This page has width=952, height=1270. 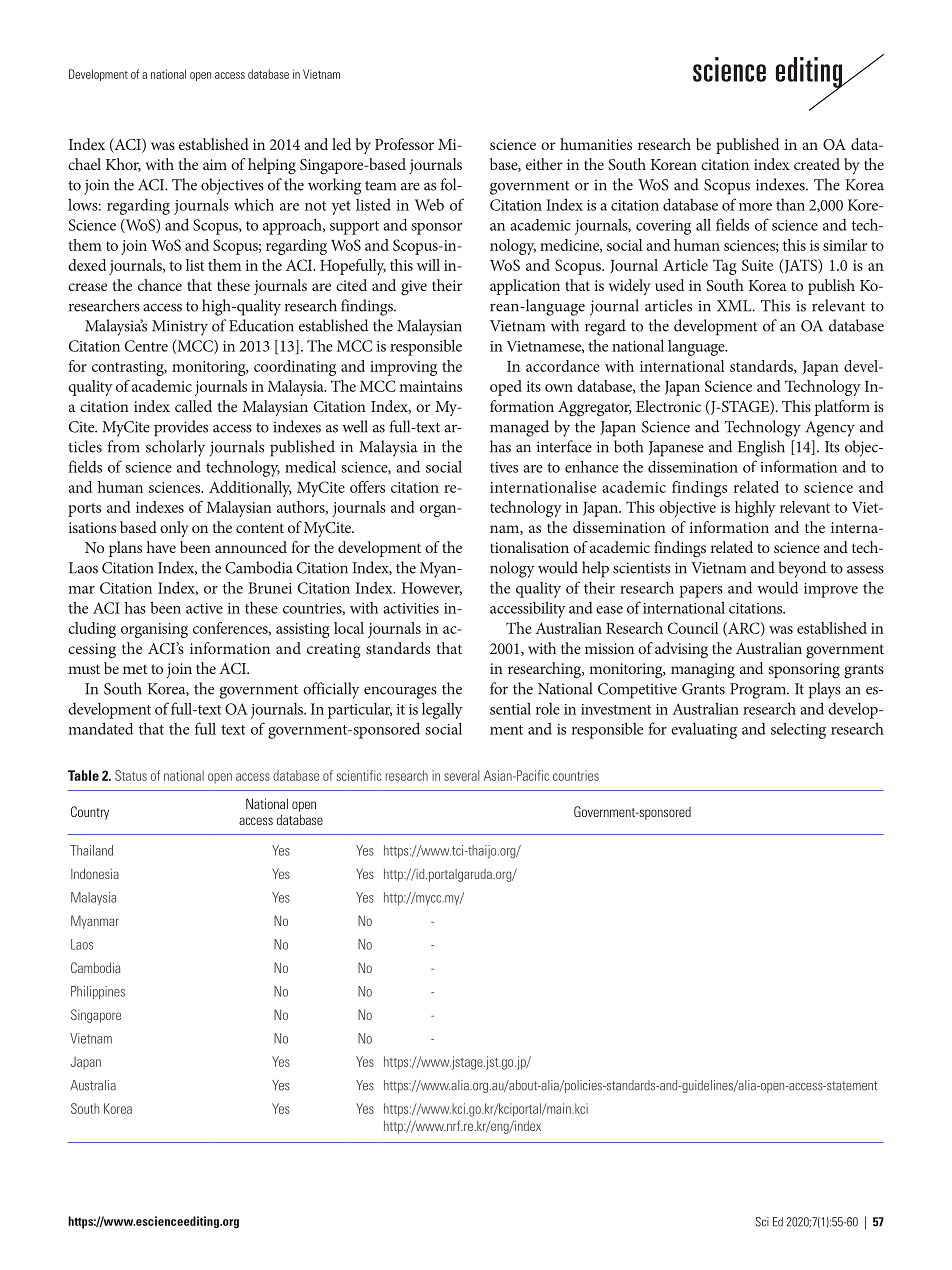 What do you see at coordinates (98, 992) in the page?
I see `Philippines` at bounding box center [98, 992].
